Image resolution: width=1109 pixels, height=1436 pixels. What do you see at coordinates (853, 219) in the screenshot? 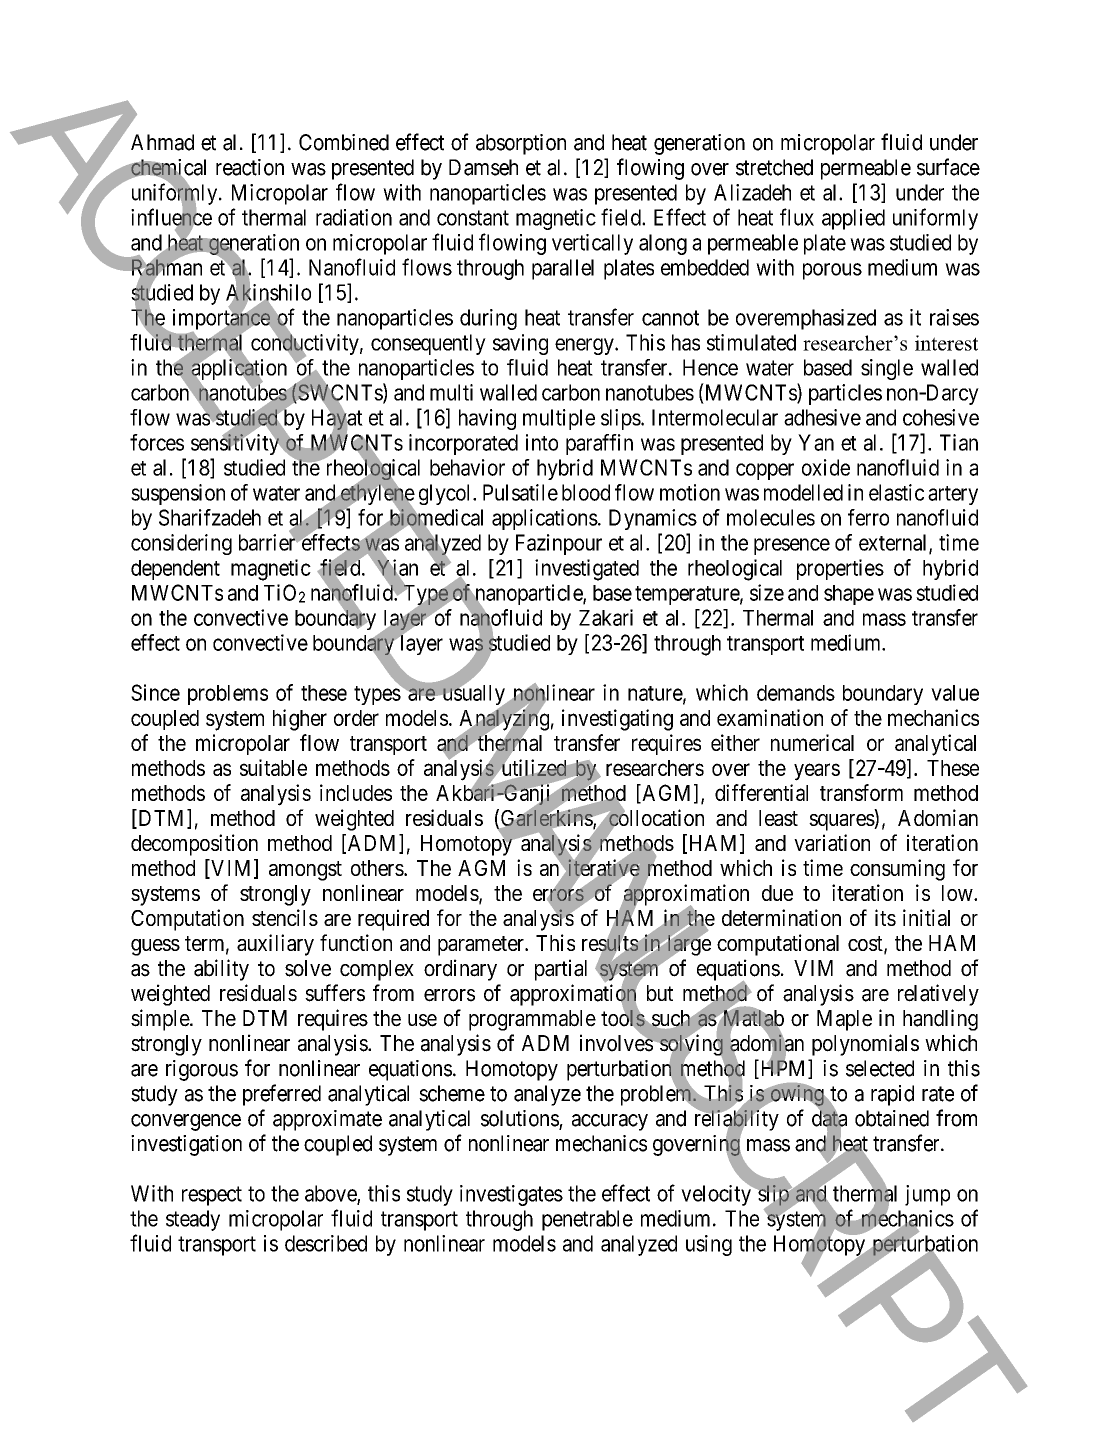
I see `applied` at bounding box center [853, 219].
